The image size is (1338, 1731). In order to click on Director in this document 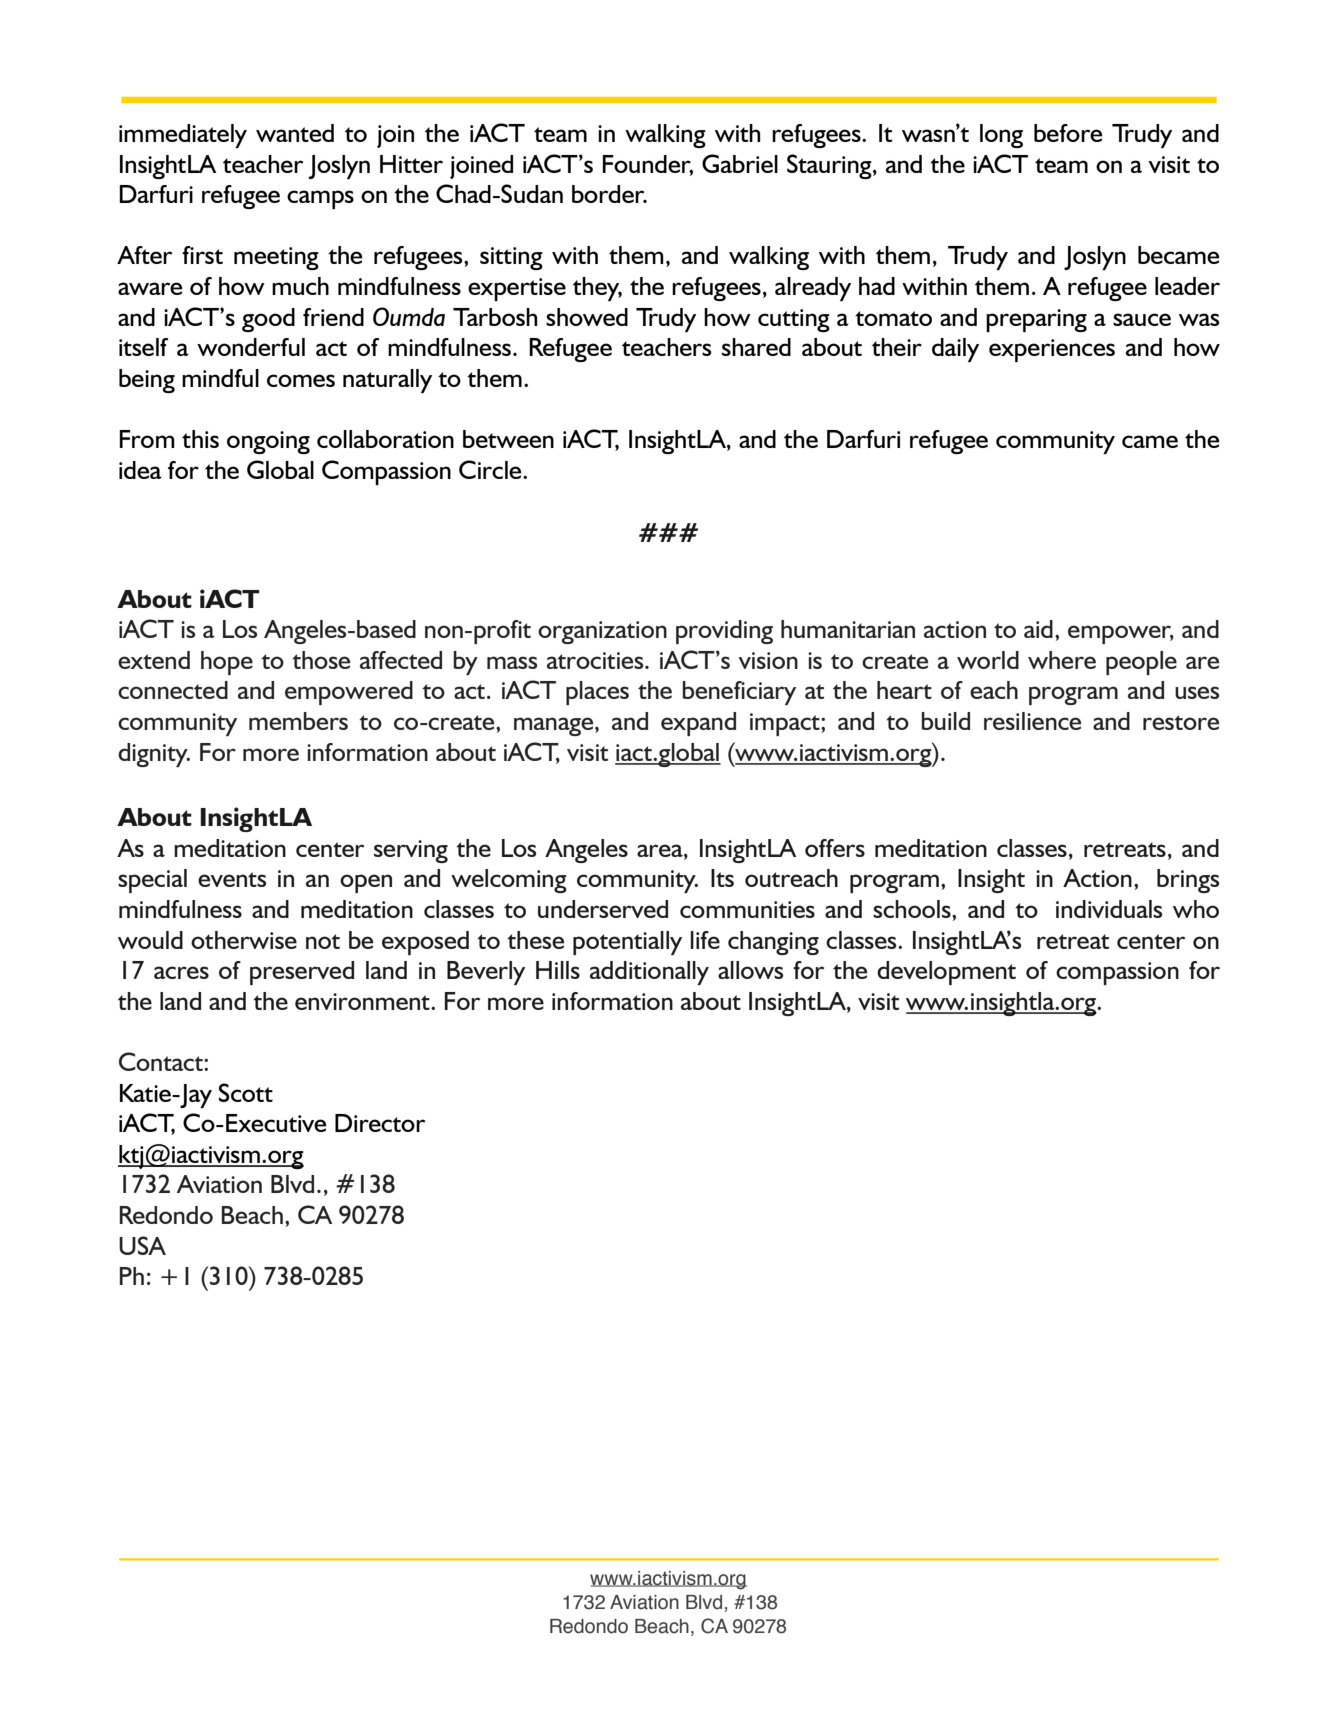, I will do `click(380, 1123)`.
